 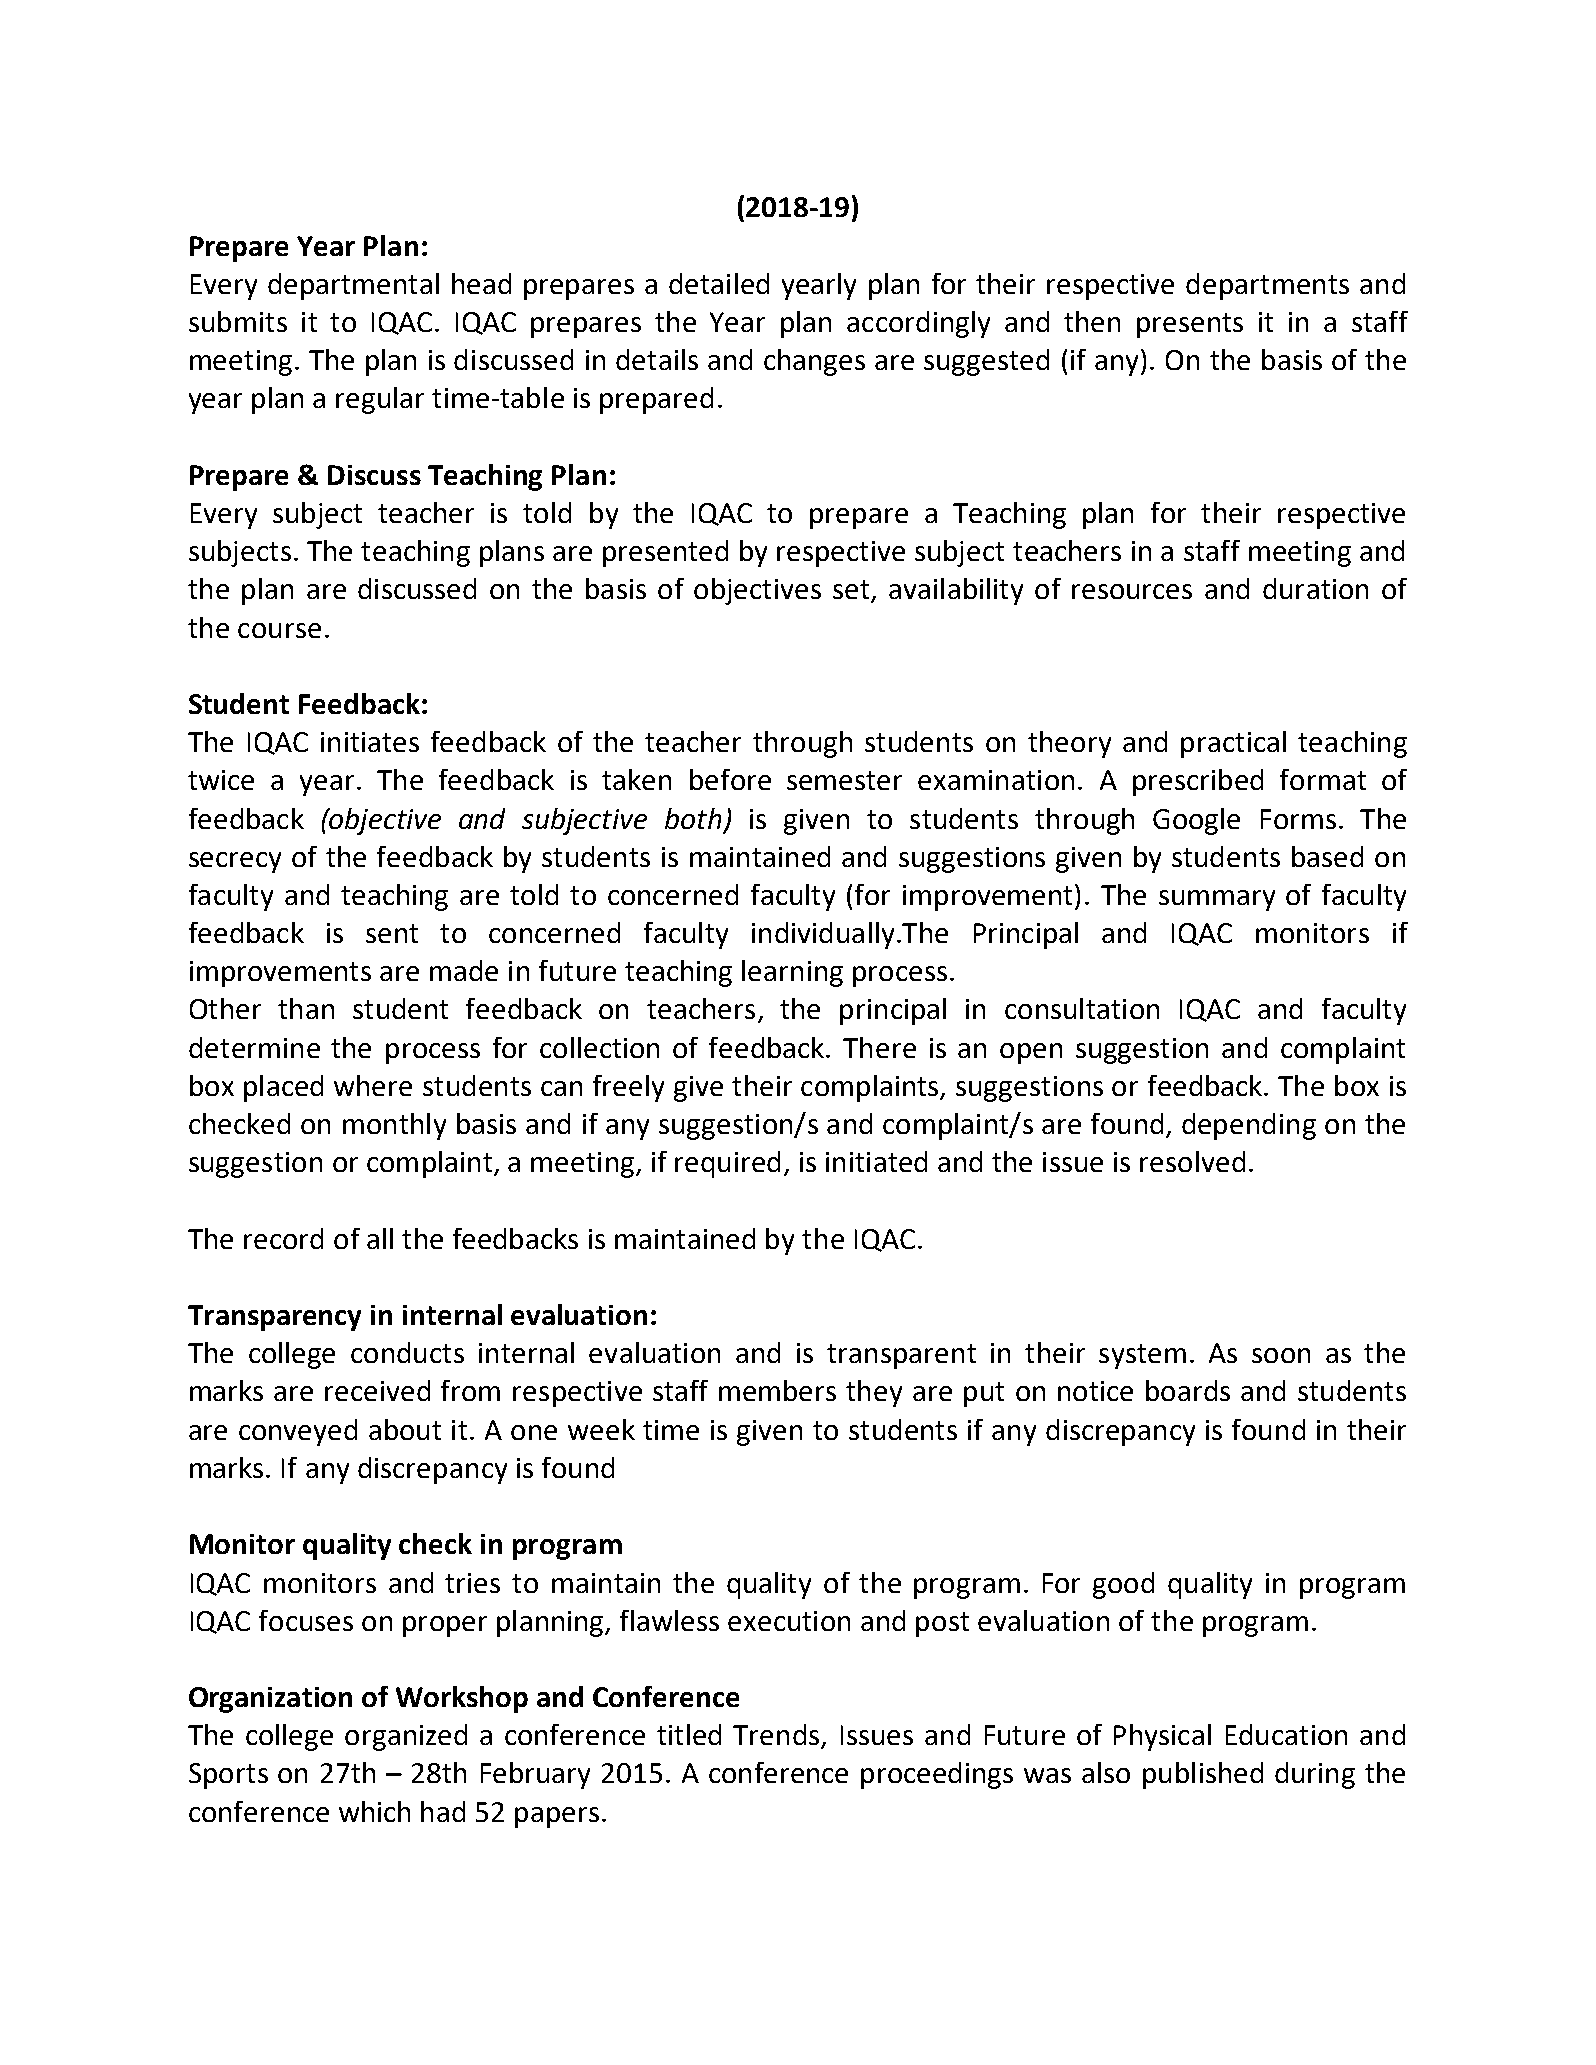 I want to click on which, so click(x=374, y=1811).
